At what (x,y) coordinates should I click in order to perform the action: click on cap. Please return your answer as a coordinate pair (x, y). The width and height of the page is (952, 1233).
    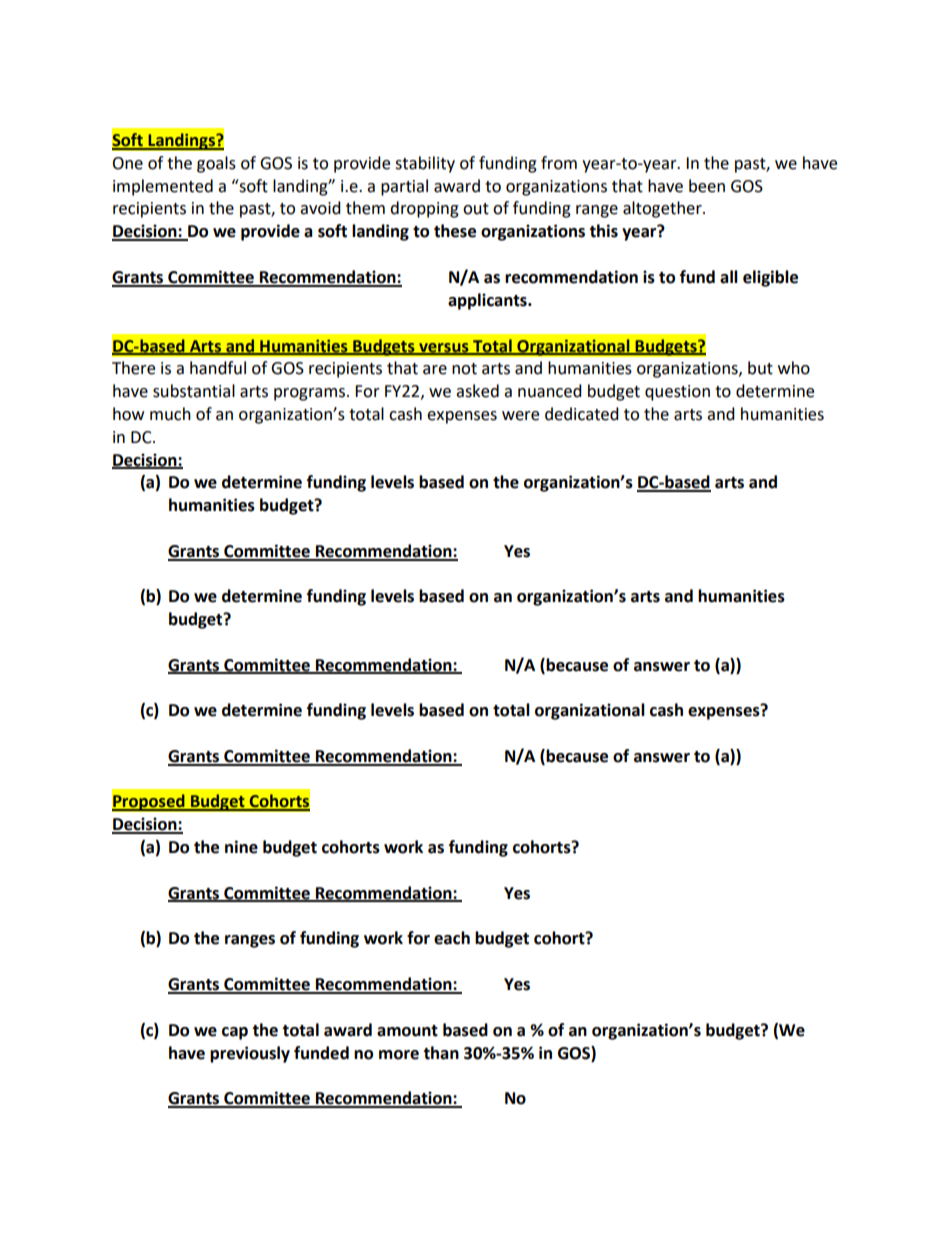
    Looking at the image, I should click on (235, 1033).
